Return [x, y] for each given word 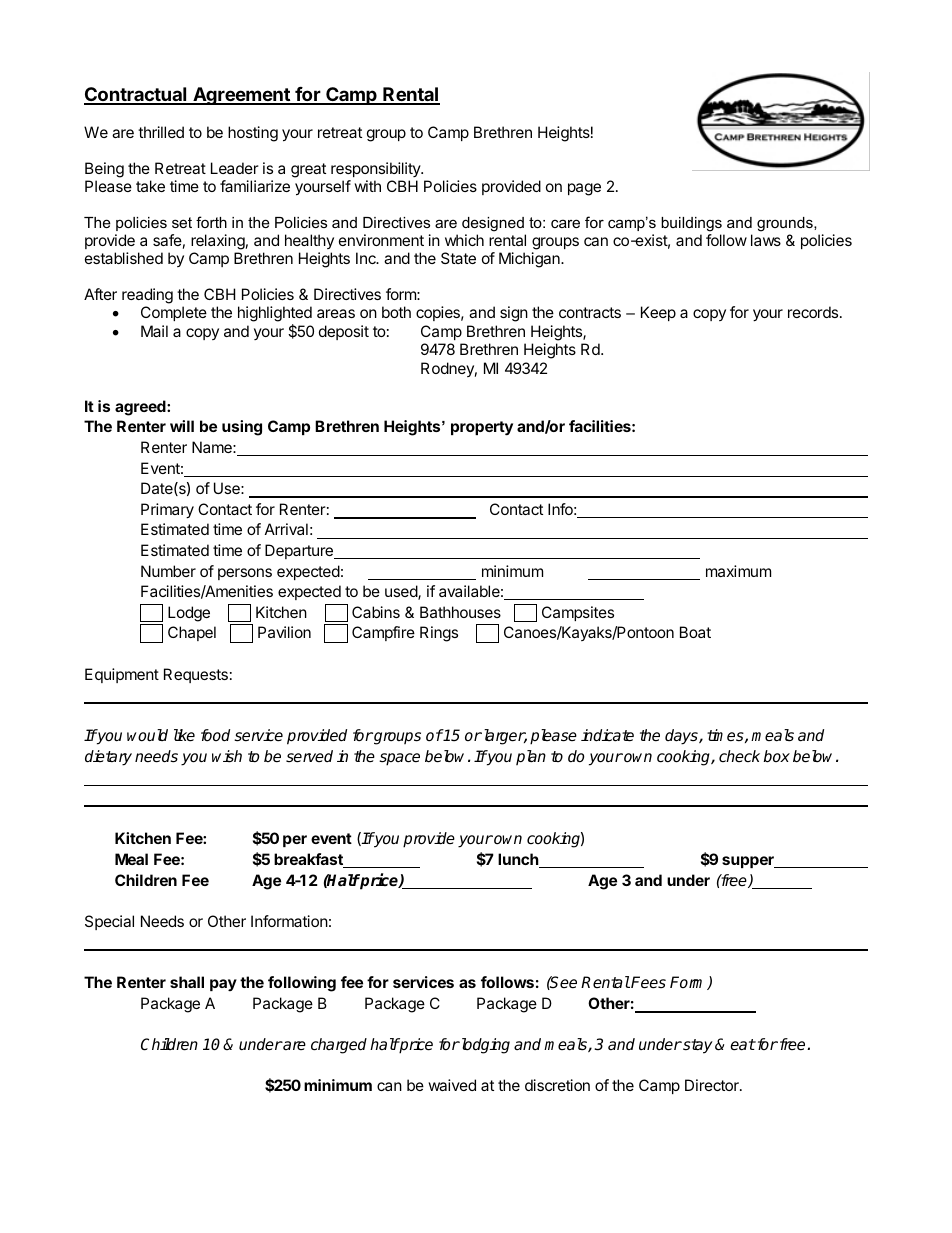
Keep [658, 313]
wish [227, 756]
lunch [519, 860]
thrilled [161, 132]
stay [697, 1046]
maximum [738, 571]
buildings [691, 224]
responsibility [376, 169]
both [396, 312]
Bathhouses [460, 612]
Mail [154, 331]
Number [168, 571]
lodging [484, 1046]
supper [749, 862]
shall [187, 982]
